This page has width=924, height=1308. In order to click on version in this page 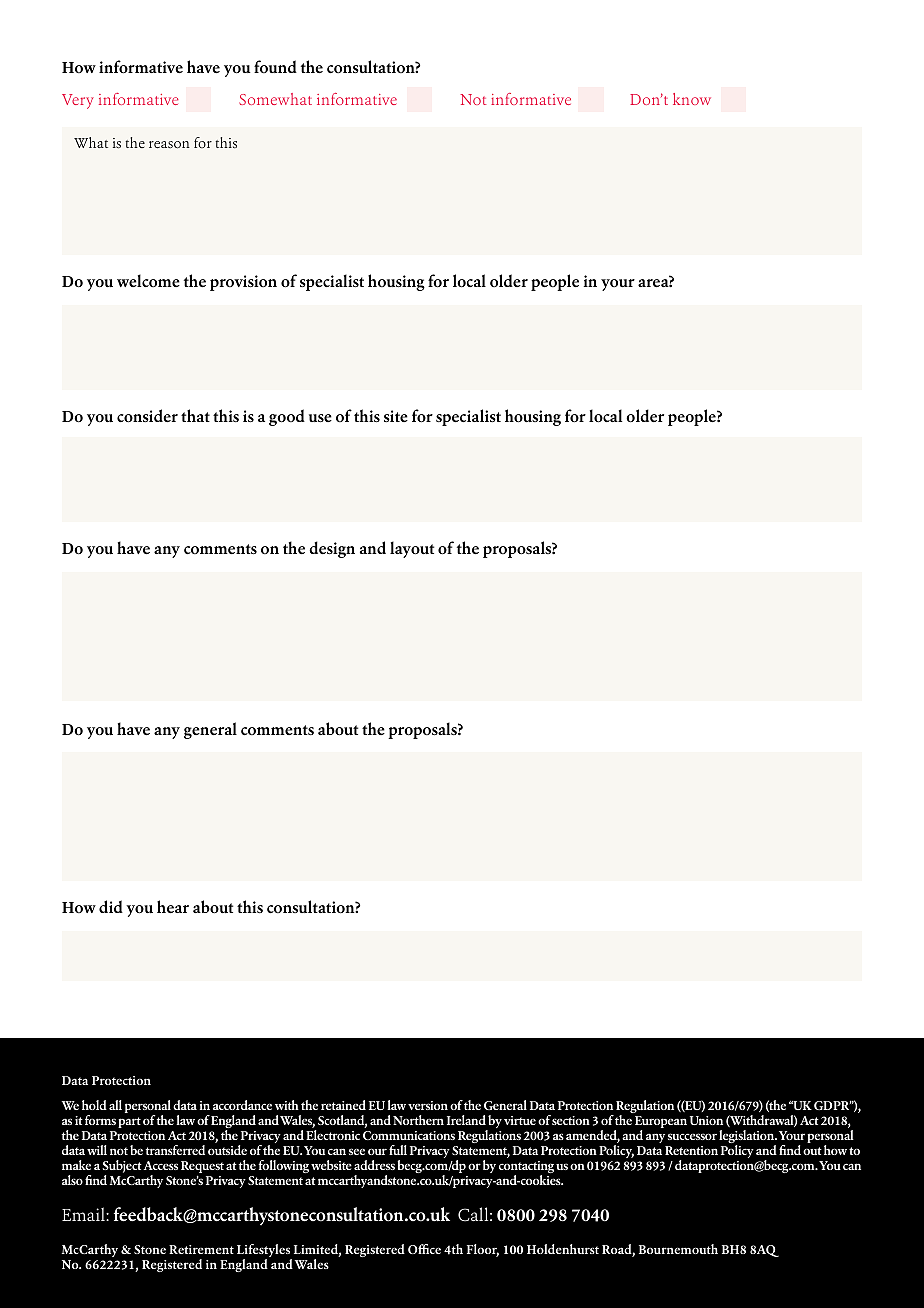, I will do `click(428, 1105)`.
